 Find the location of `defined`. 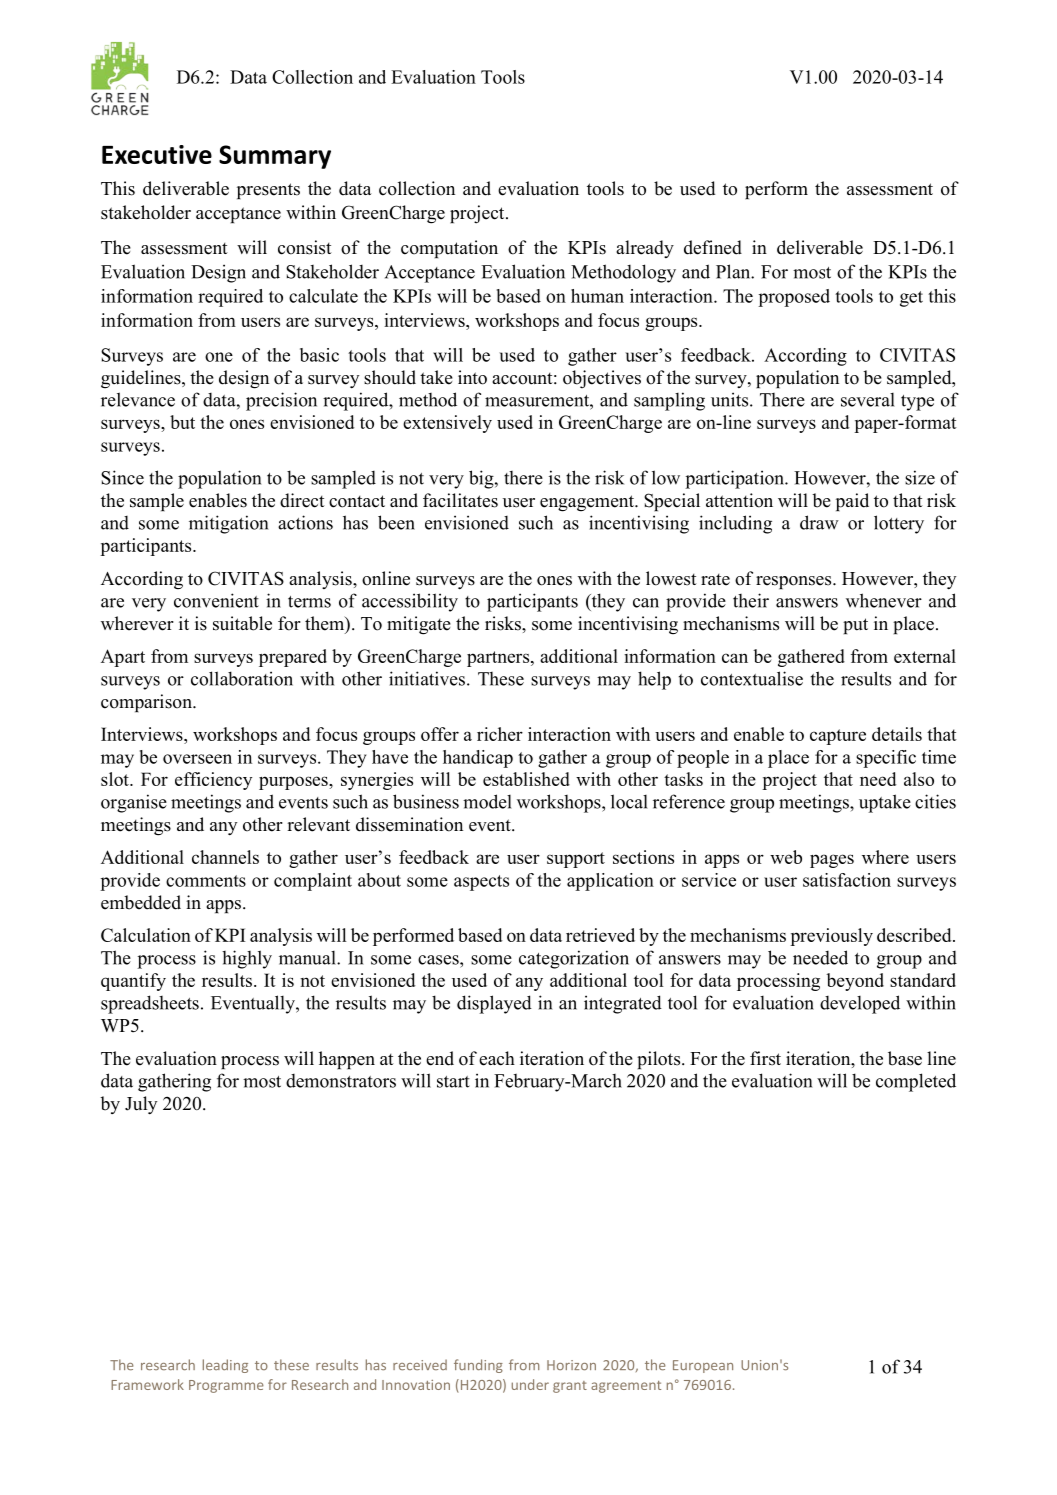

defined is located at coordinates (713, 247).
